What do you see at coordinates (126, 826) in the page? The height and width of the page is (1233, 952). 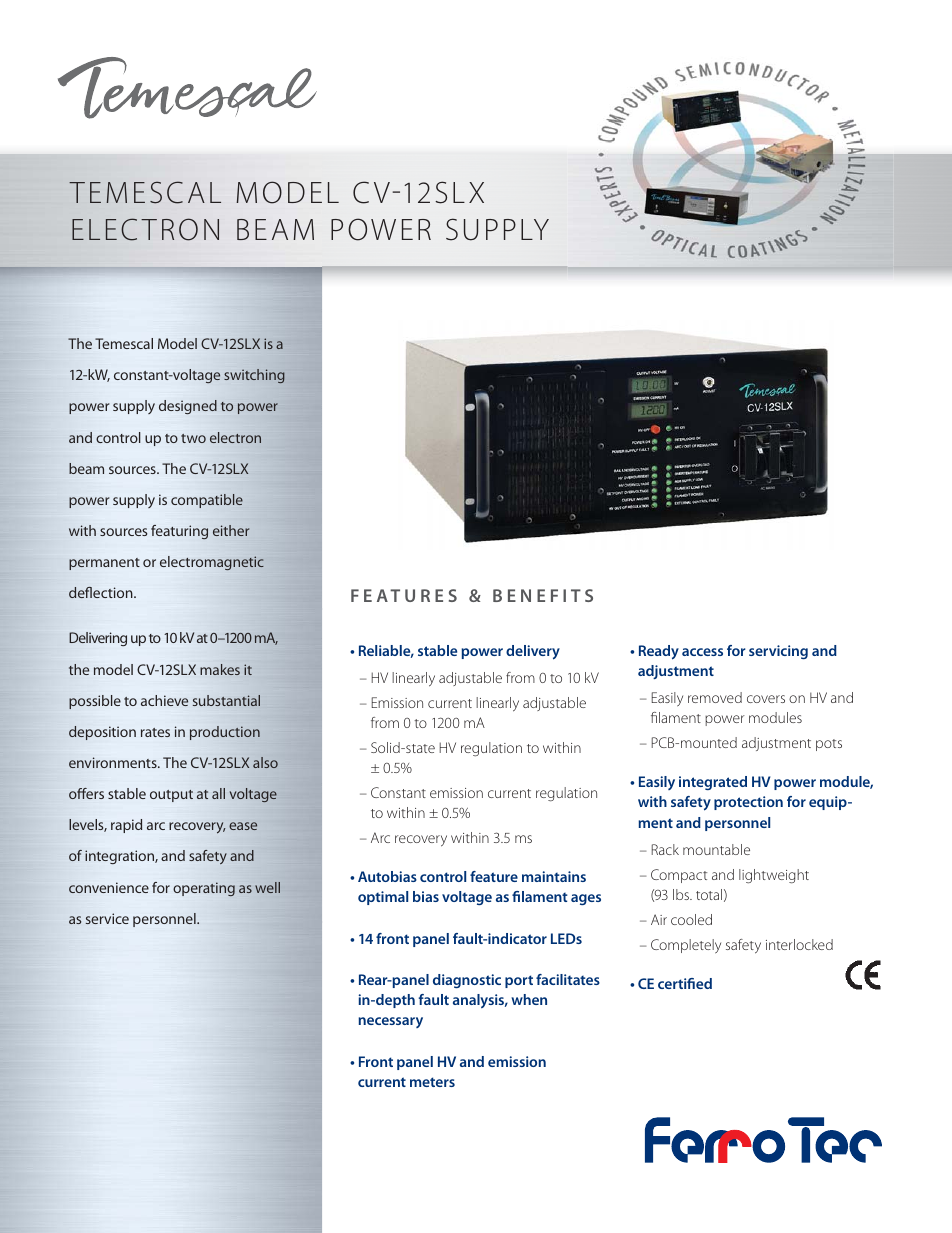 I see `rapid` at bounding box center [126, 826].
